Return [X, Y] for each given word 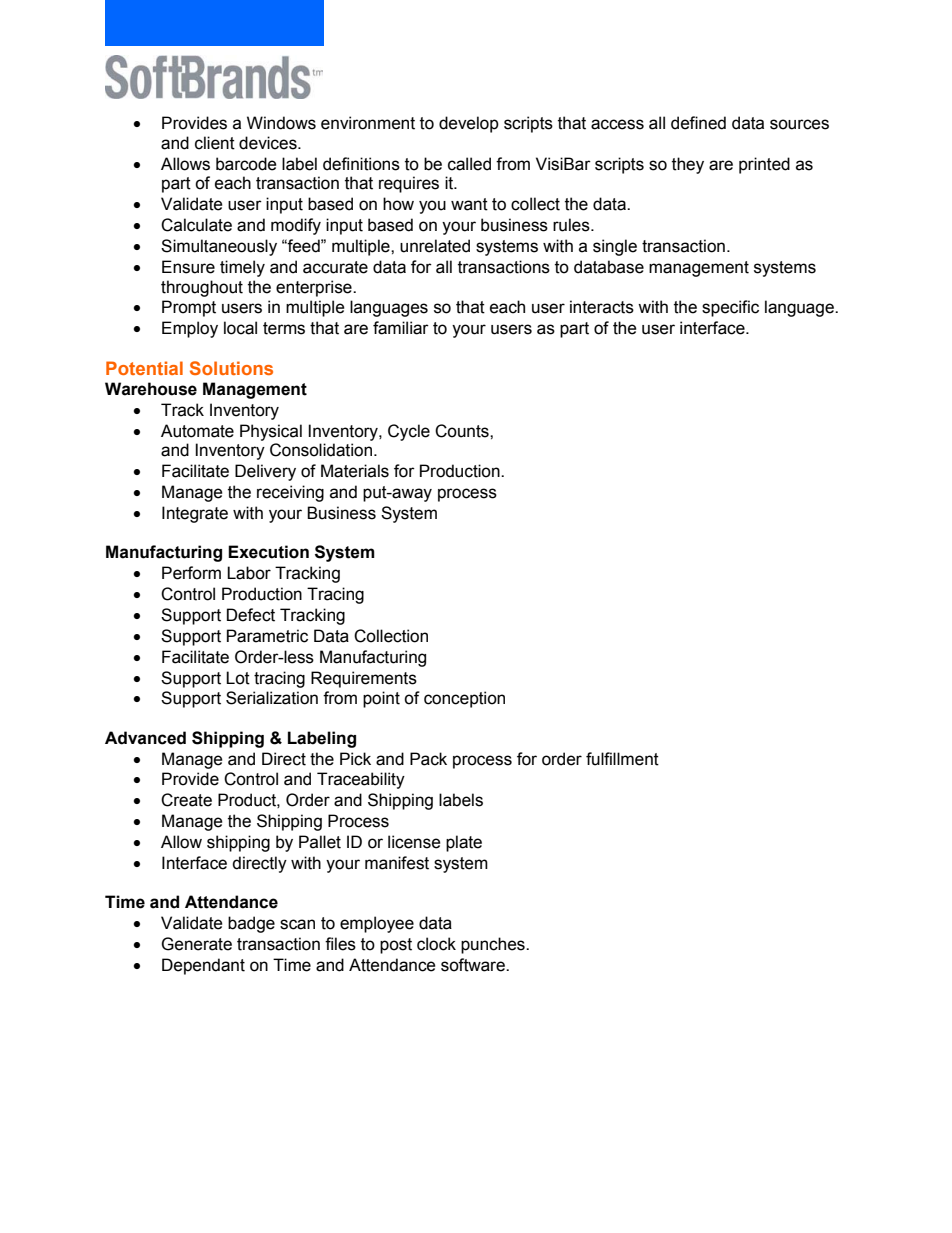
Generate [196, 944]
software [474, 965]
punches [494, 945]
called [469, 164]
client [215, 143]
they [688, 165]
